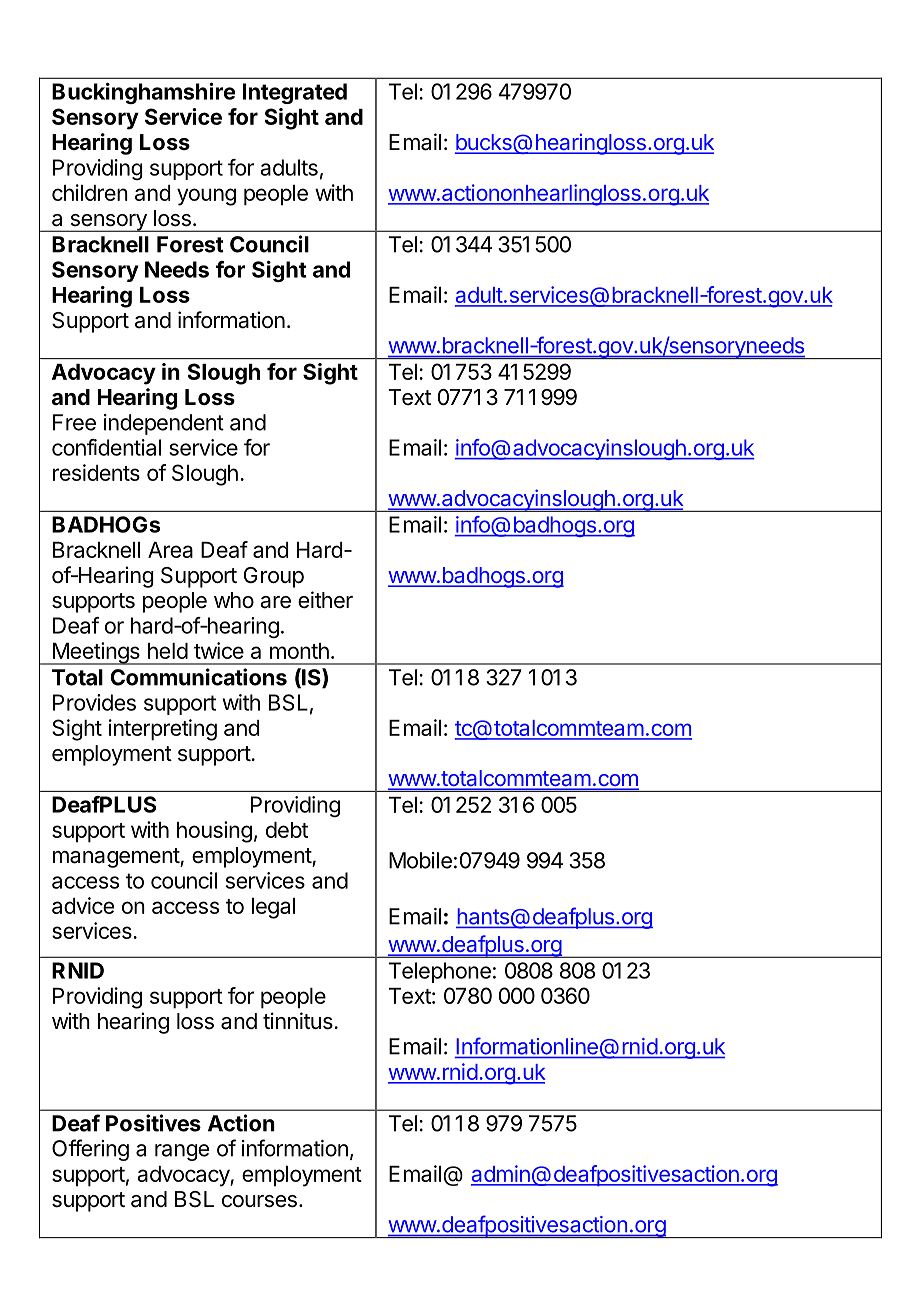  Describe the element at coordinates (206, 197) in the page. I see `young` at that location.
